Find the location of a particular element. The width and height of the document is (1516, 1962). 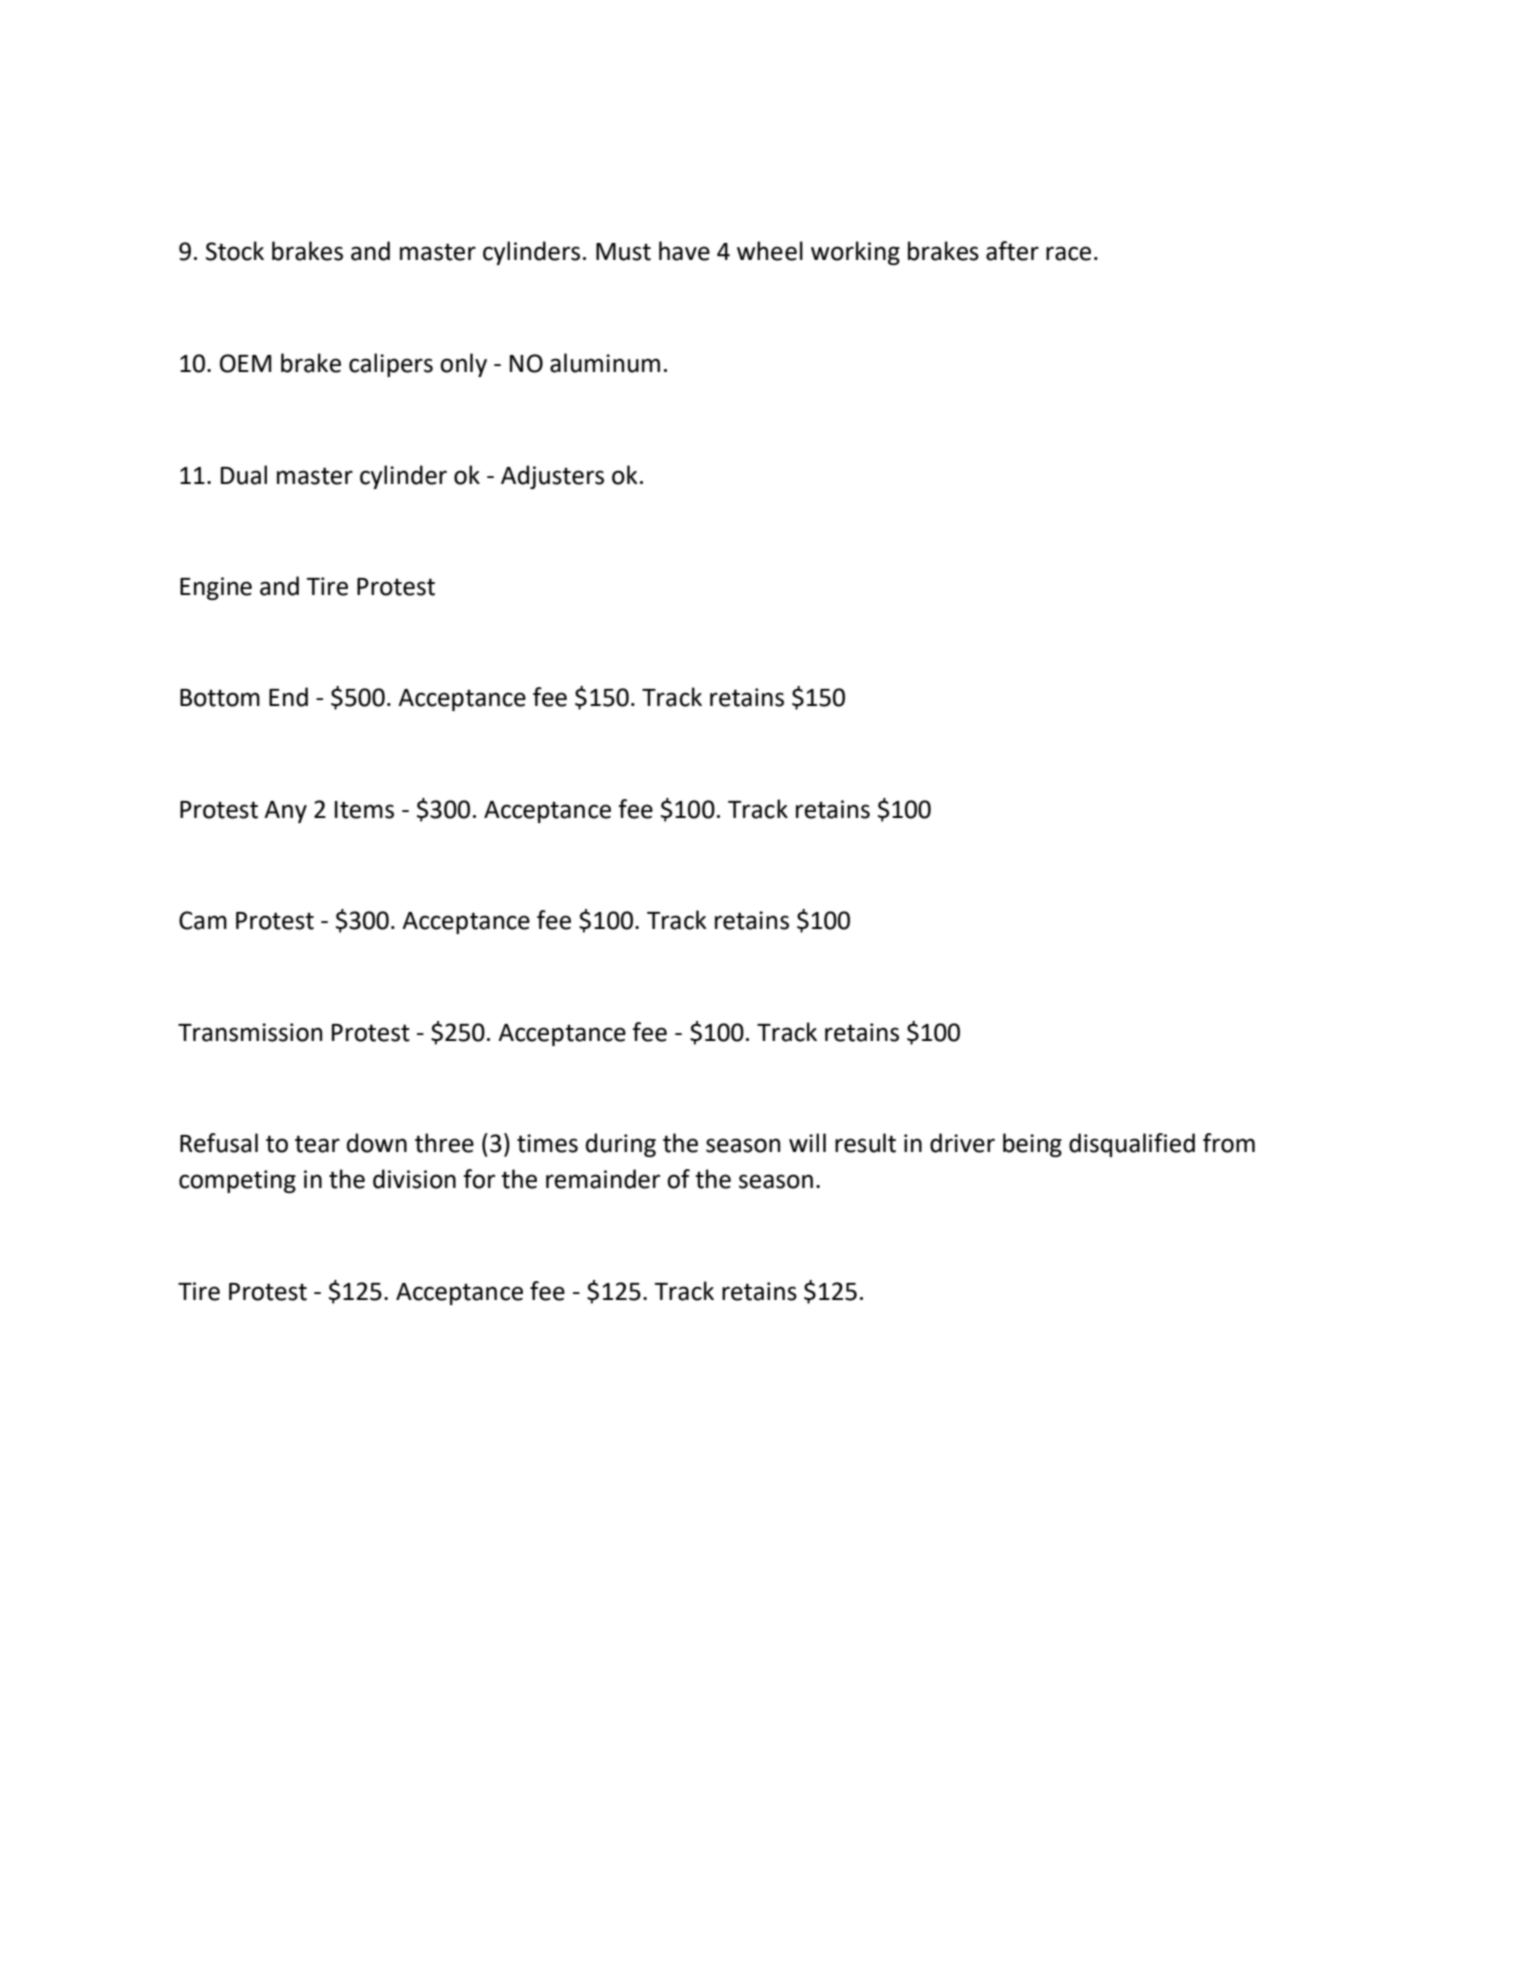

Dual is located at coordinates (244, 475).
